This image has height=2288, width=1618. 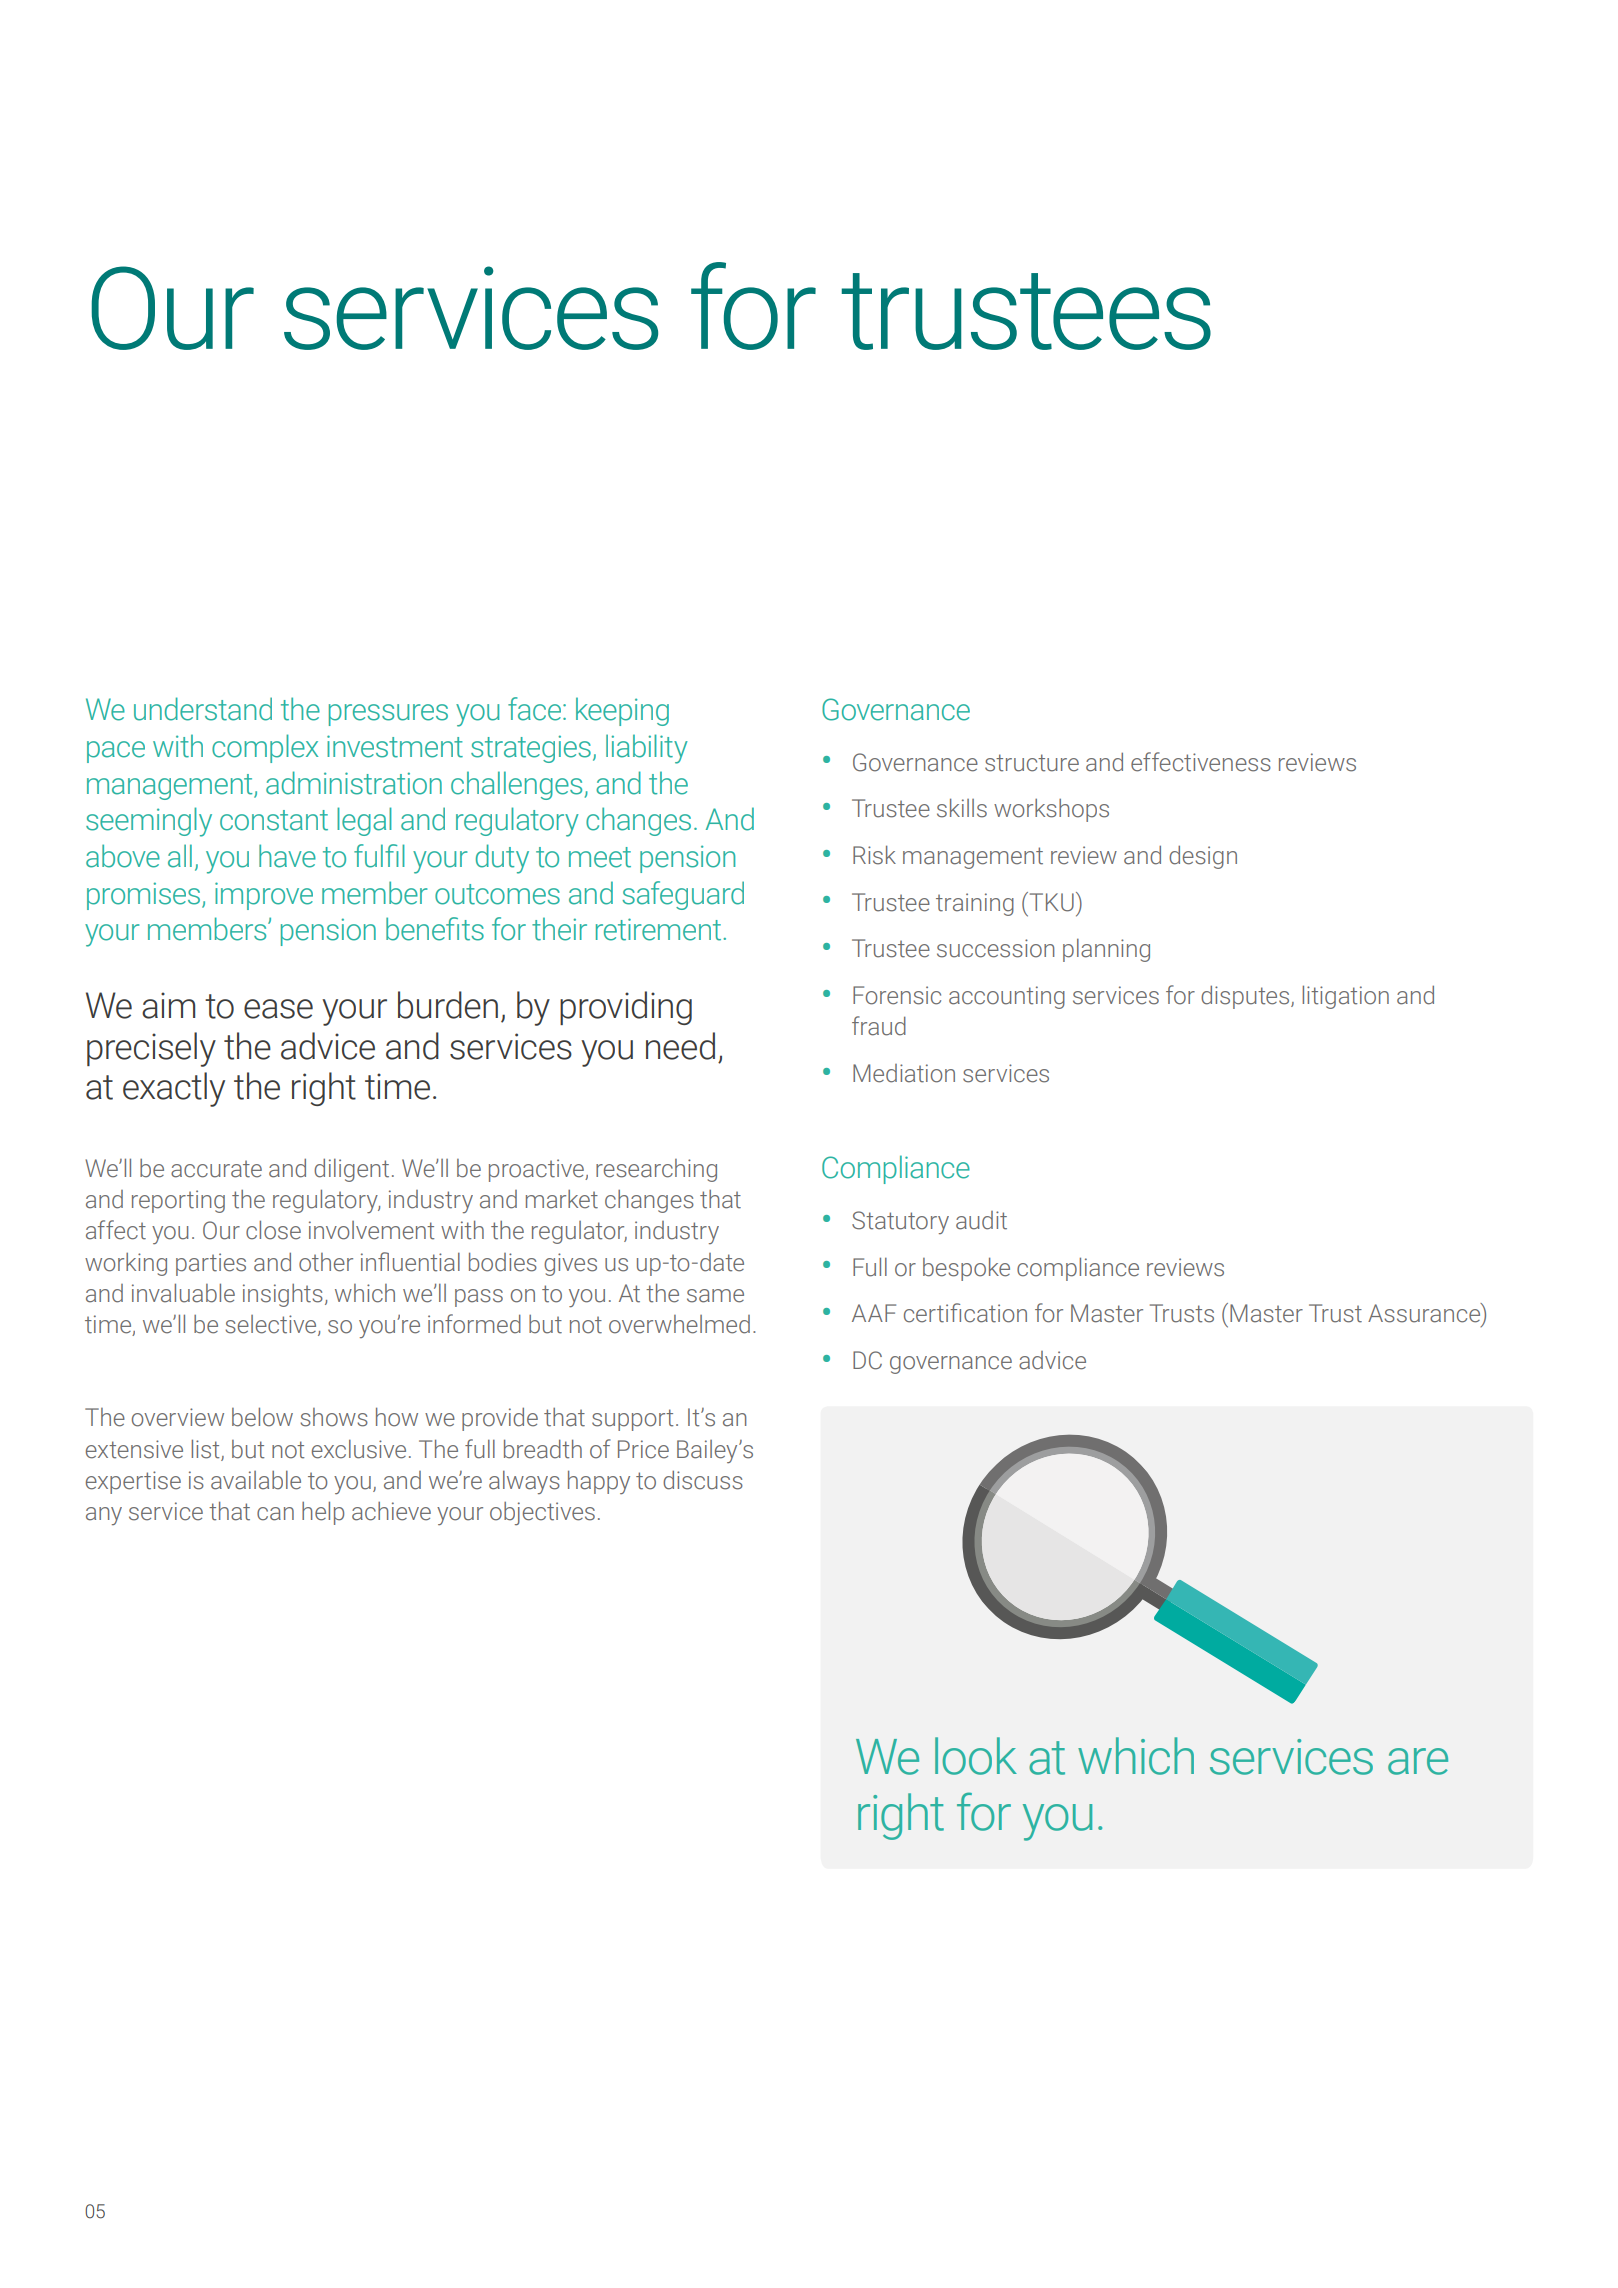 I want to click on complex, so click(x=265, y=748).
